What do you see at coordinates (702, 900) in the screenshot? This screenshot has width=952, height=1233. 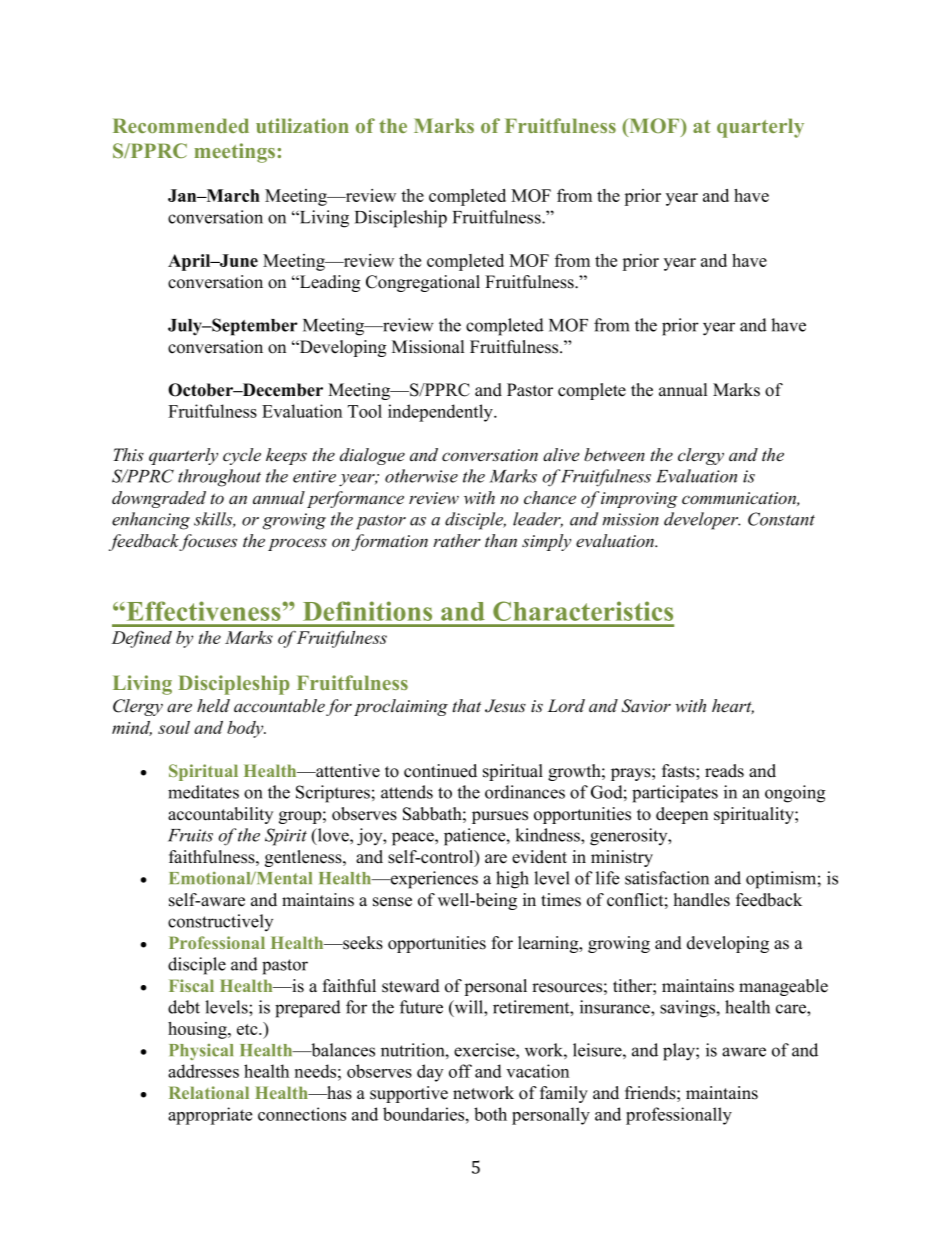 I see `handles` at bounding box center [702, 900].
